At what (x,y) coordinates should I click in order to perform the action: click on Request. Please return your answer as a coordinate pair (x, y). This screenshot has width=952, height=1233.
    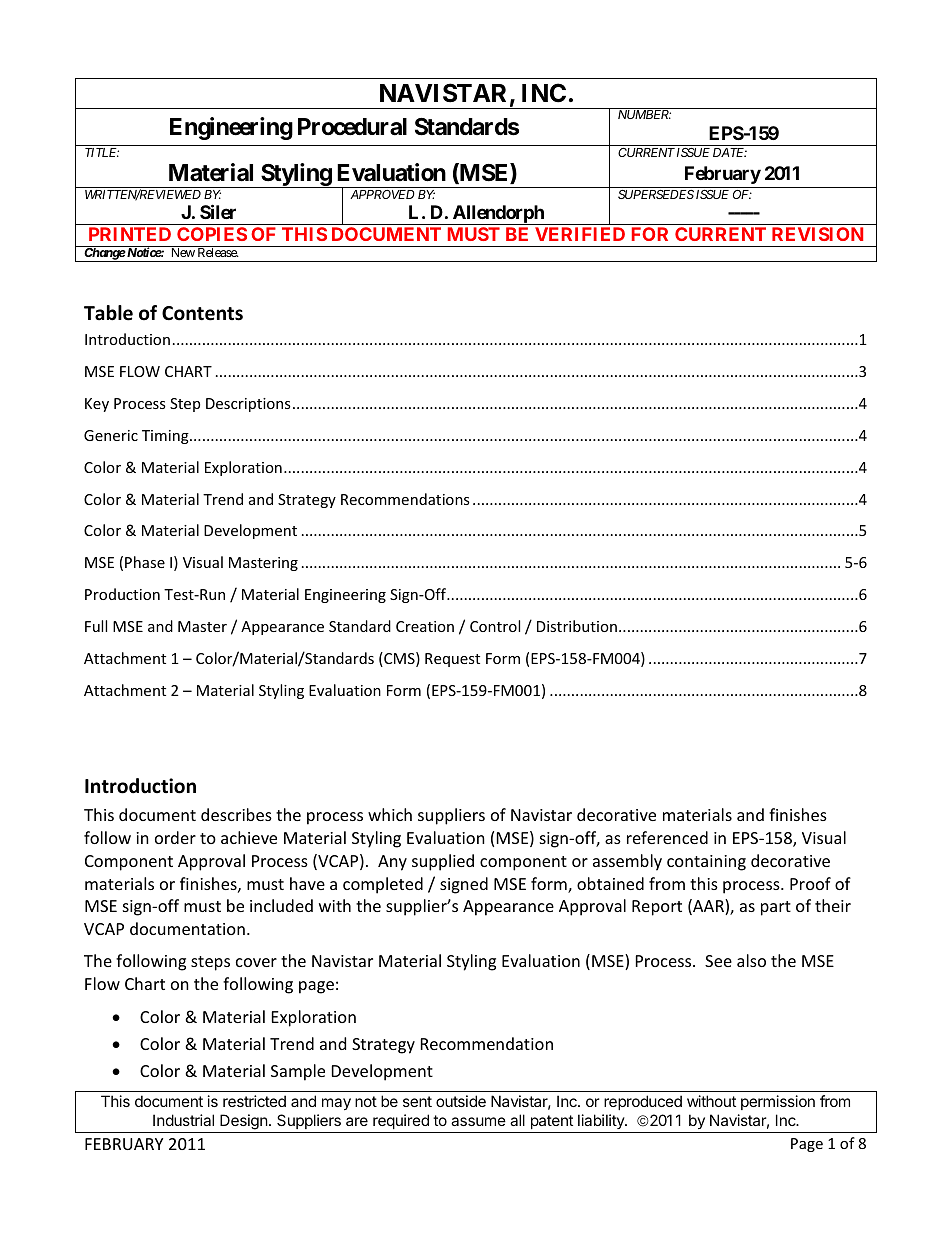
    Looking at the image, I should click on (452, 660).
